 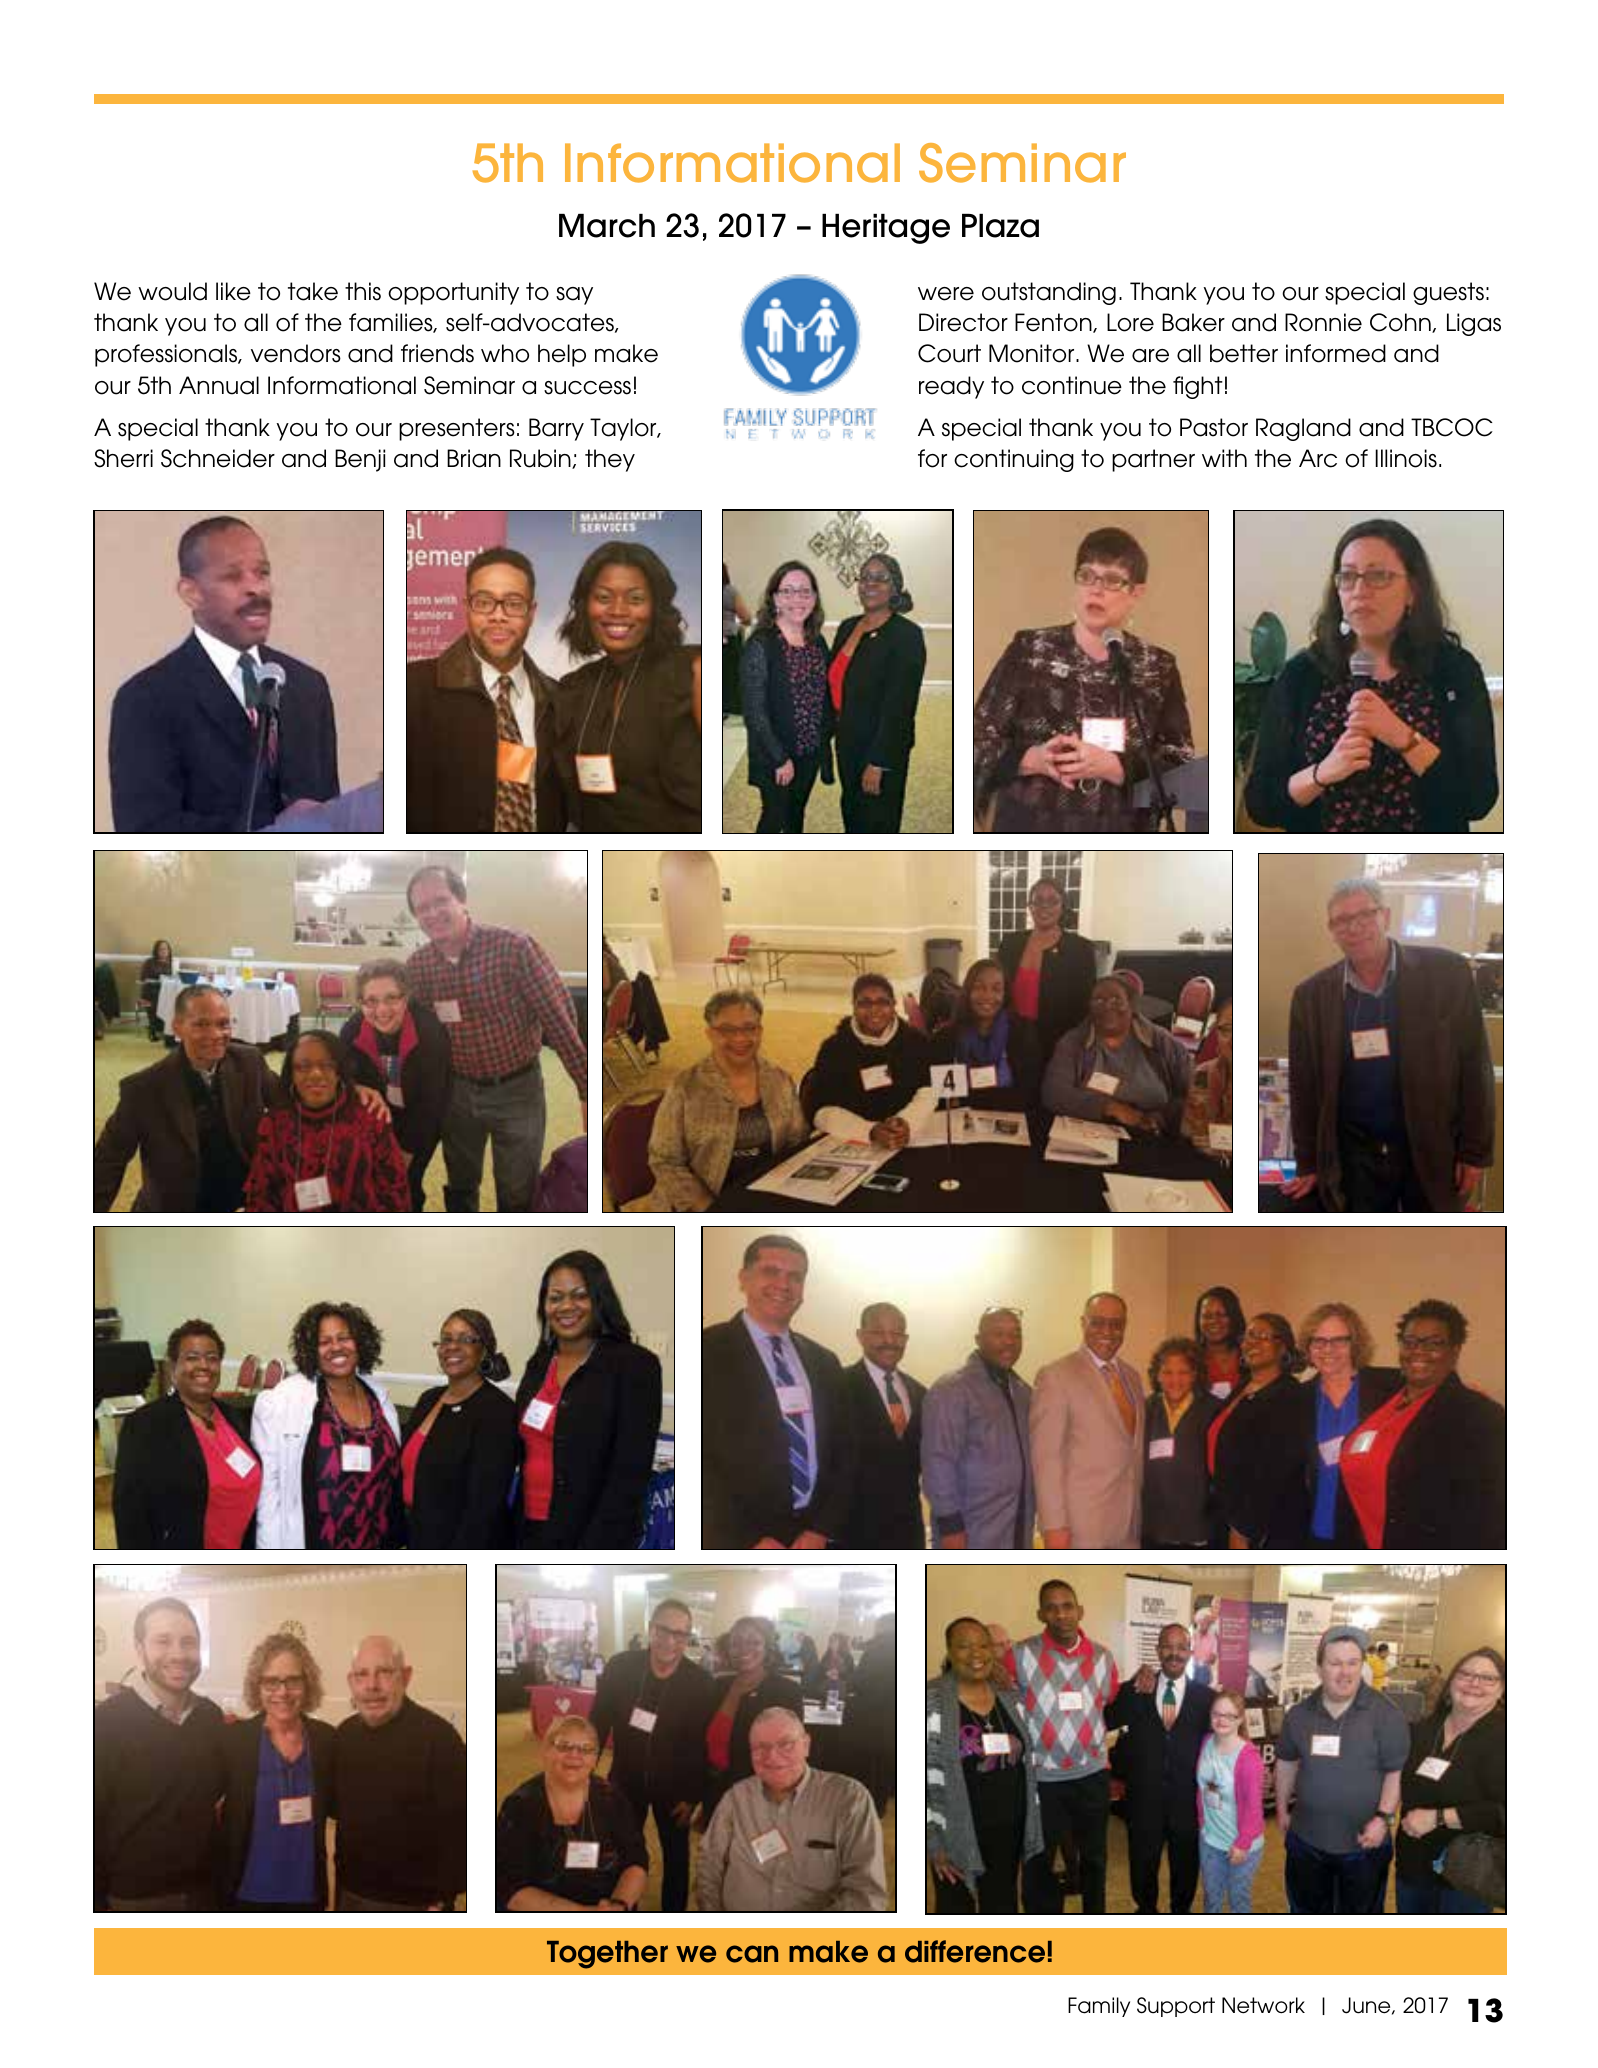 I want to click on Benji, so click(x=360, y=460).
